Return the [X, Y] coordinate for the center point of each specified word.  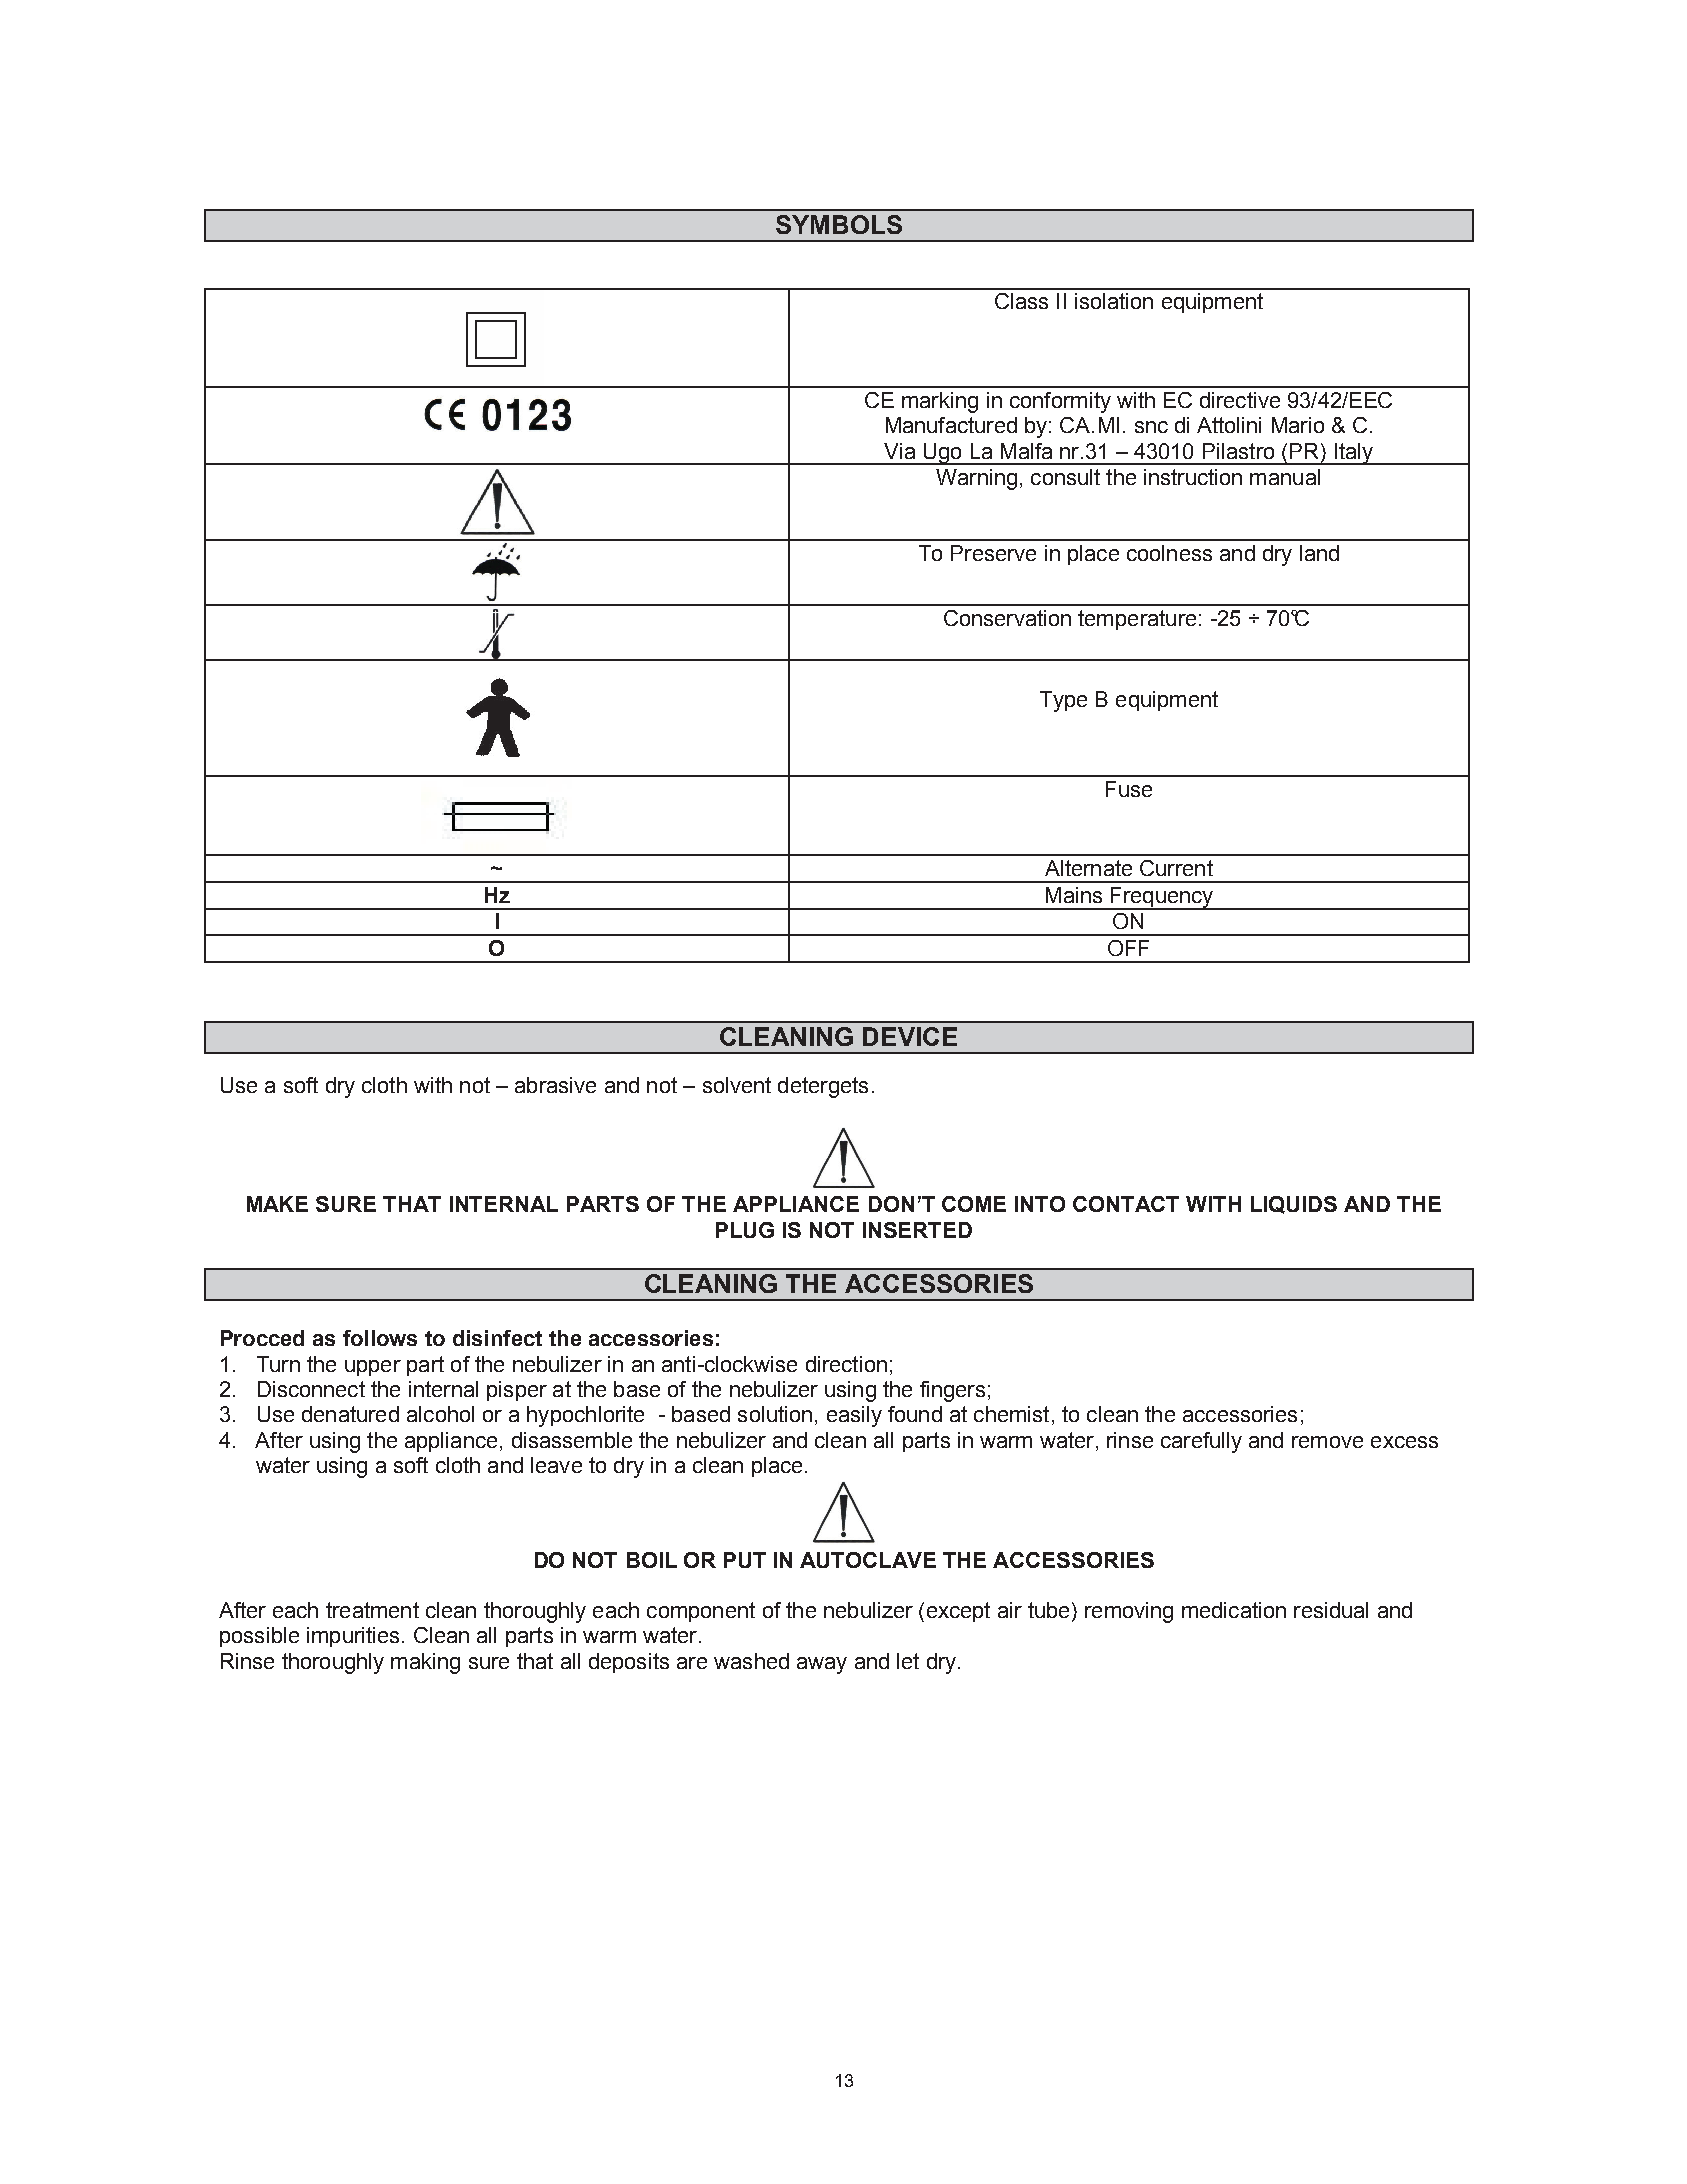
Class [1021, 301]
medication [1234, 1610]
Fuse [1129, 789]
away [822, 1665]
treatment [372, 1610]
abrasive [555, 1085]
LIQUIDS [1294, 1205]
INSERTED [917, 1230]
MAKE [277, 1204]
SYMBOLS [839, 224]
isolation [1114, 301]
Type [1063, 701]
